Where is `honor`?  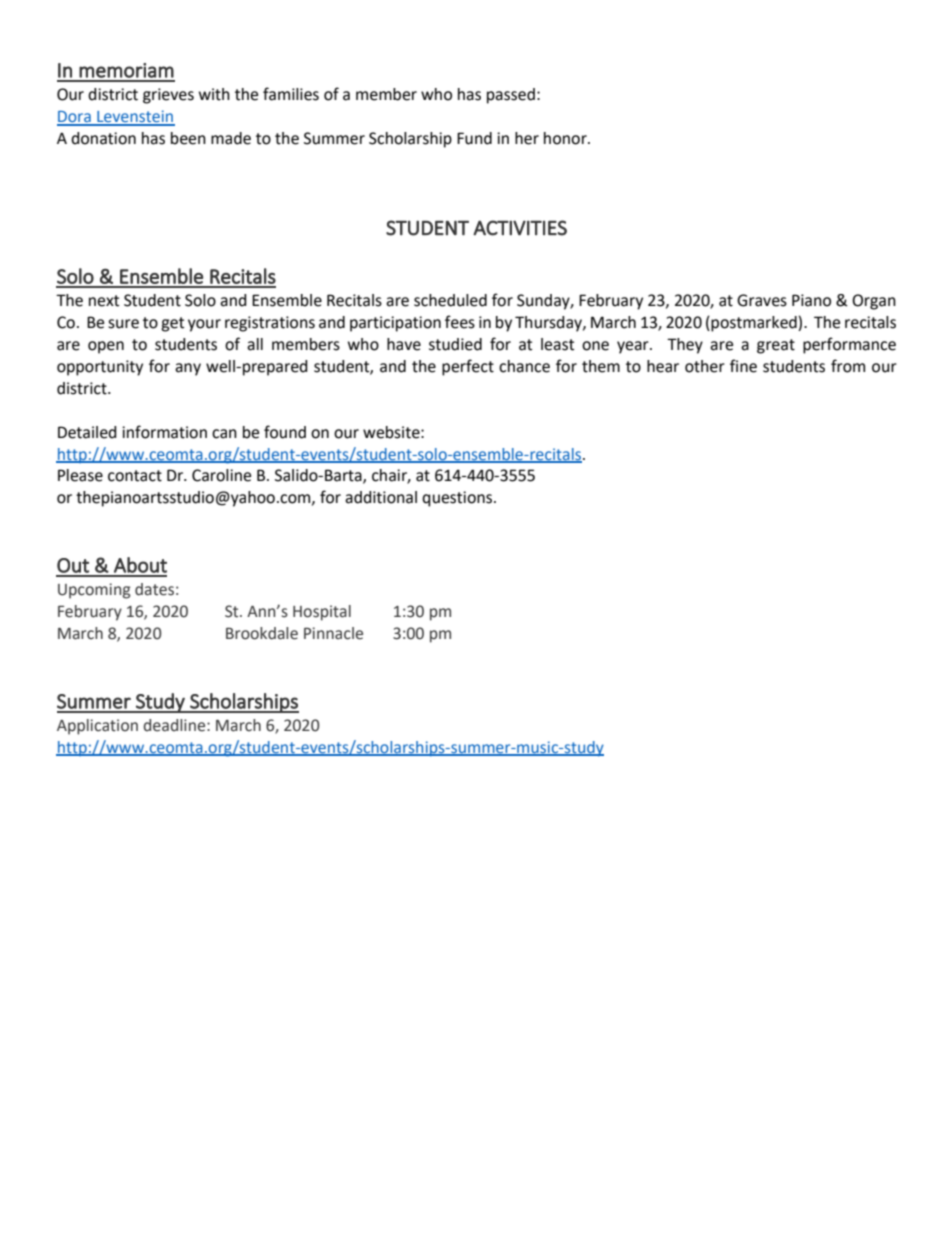 honor is located at coordinates (566, 138).
